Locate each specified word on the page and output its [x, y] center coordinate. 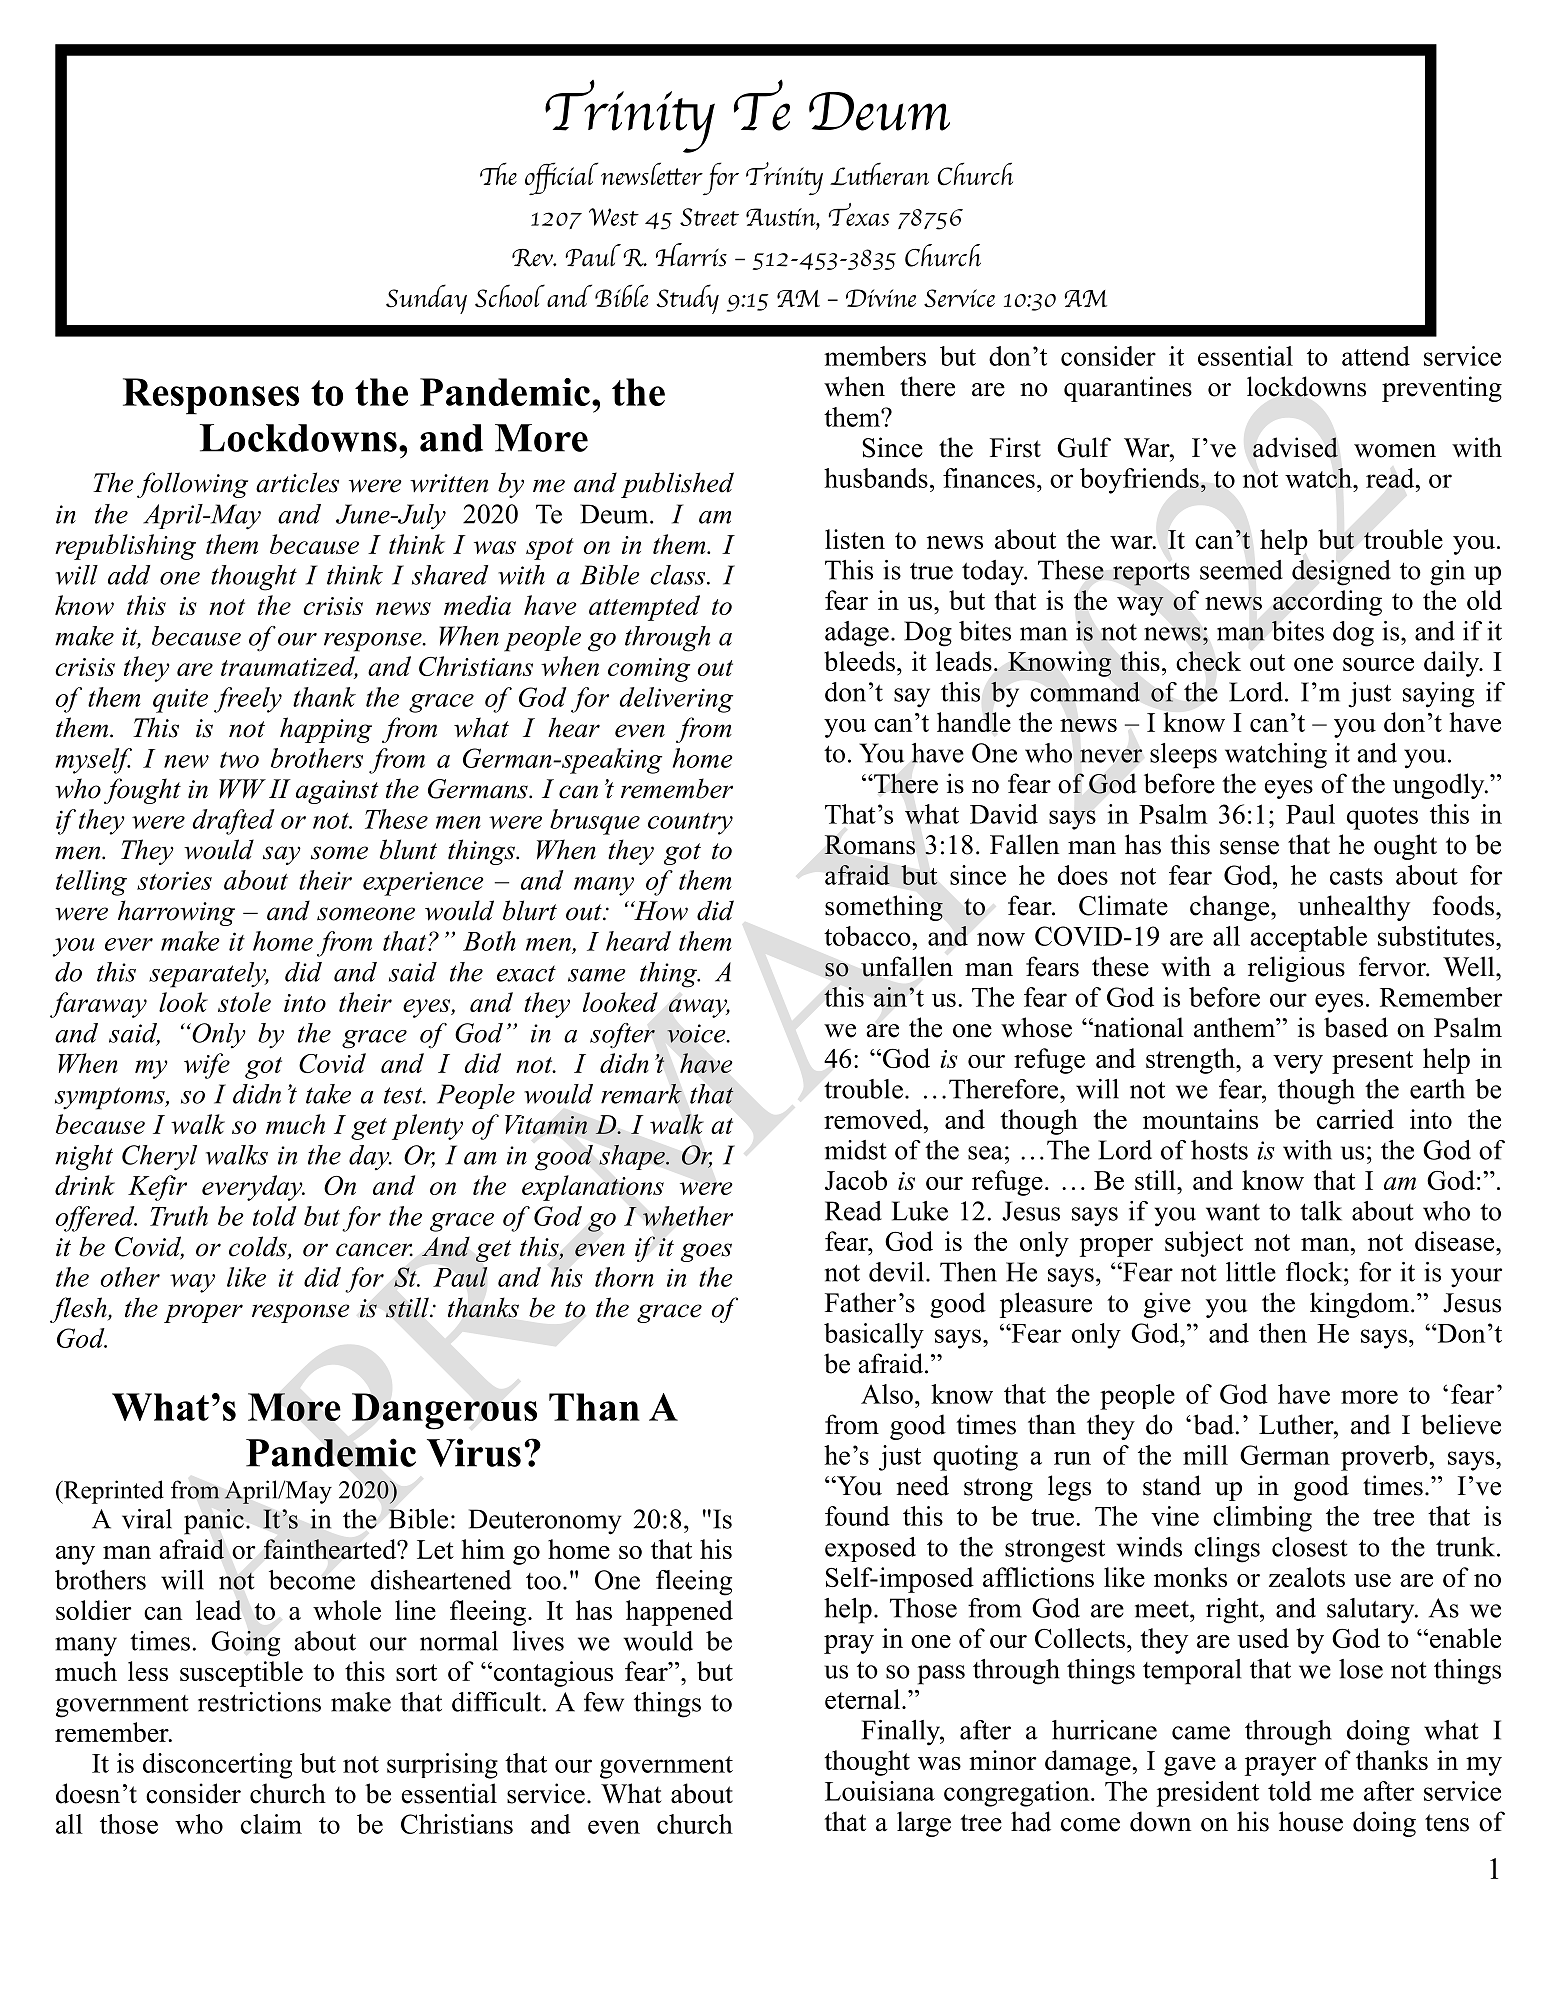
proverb [1385, 1458]
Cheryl [159, 1158]
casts [1356, 876]
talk [1321, 1211]
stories [174, 880]
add [129, 575]
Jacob [856, 1180]
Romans [869, 845]
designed [1341, 573]
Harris [691, 255]
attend [1376, 356]
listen [855, 539]
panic [214, 1521]
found [857, 1516]
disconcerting [217, 1766]
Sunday [426, 299]
